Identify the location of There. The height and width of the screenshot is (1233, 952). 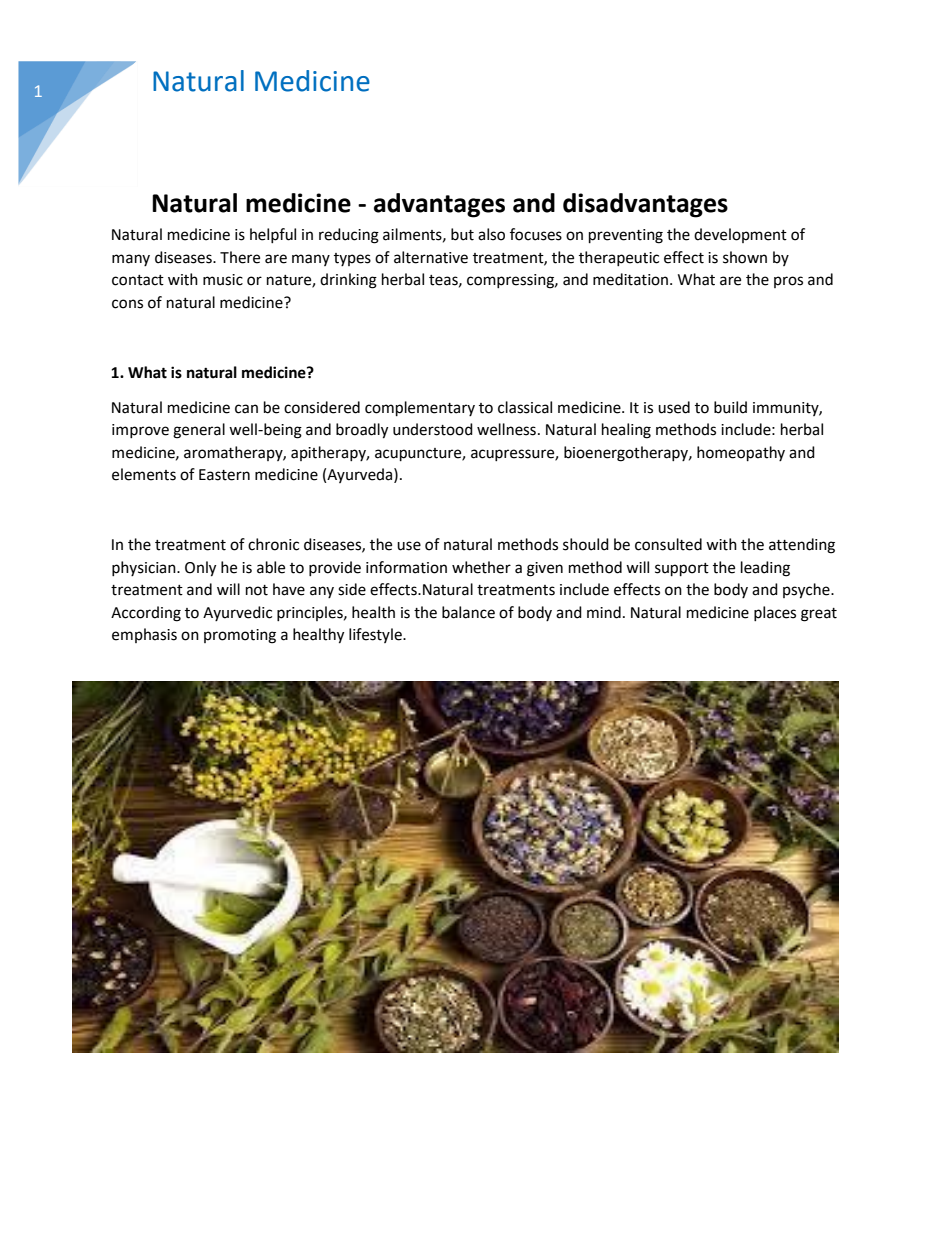
(240, 257).
